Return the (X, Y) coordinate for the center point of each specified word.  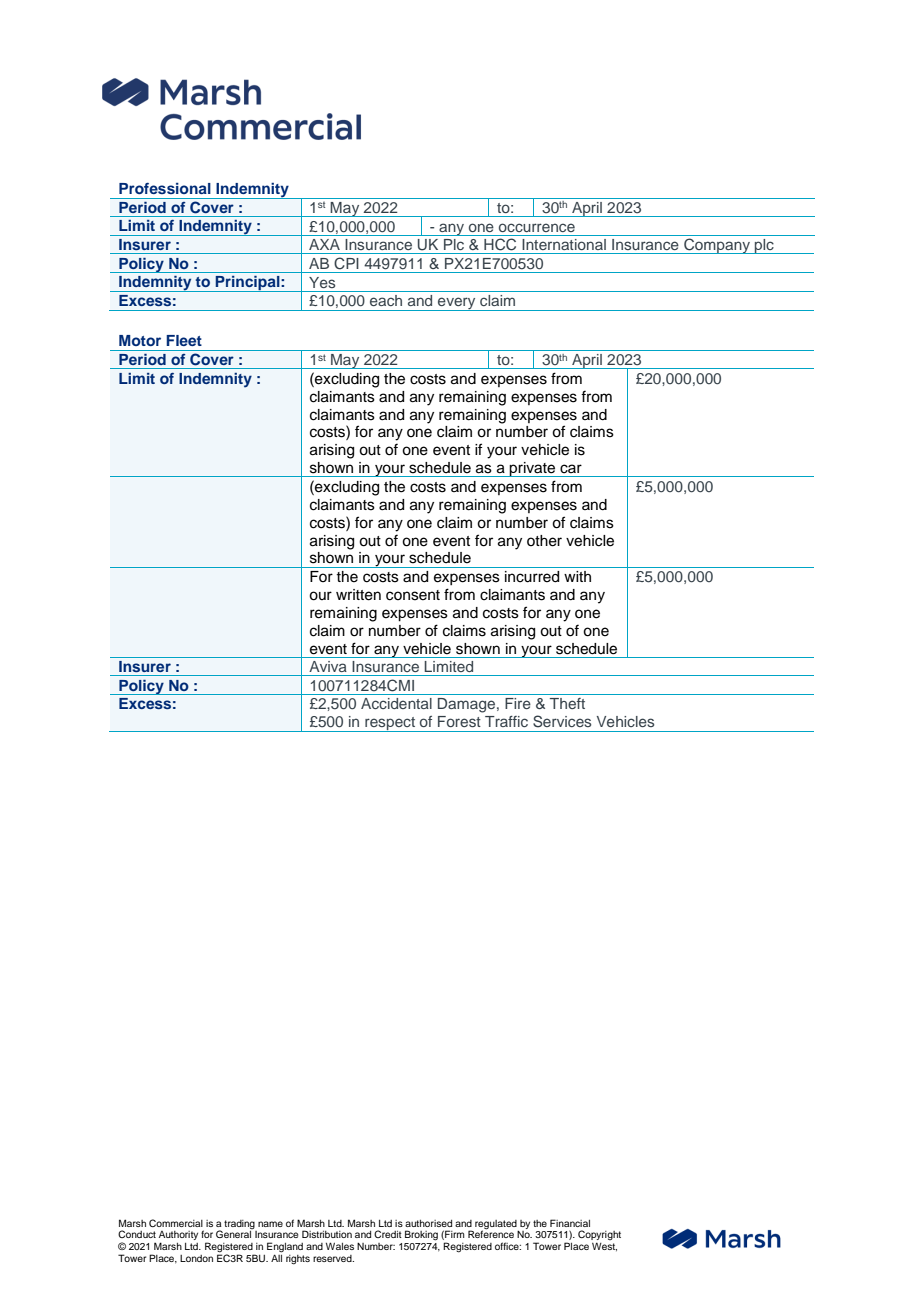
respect (390, 724)
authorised (428, 1223)
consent (413, 595)
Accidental (396, 703)
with (577, 576)
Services (562, 721)
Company (717, 246)
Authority (178, 1237)
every (457, 304)
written (358, 595)
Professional (165, 188)
